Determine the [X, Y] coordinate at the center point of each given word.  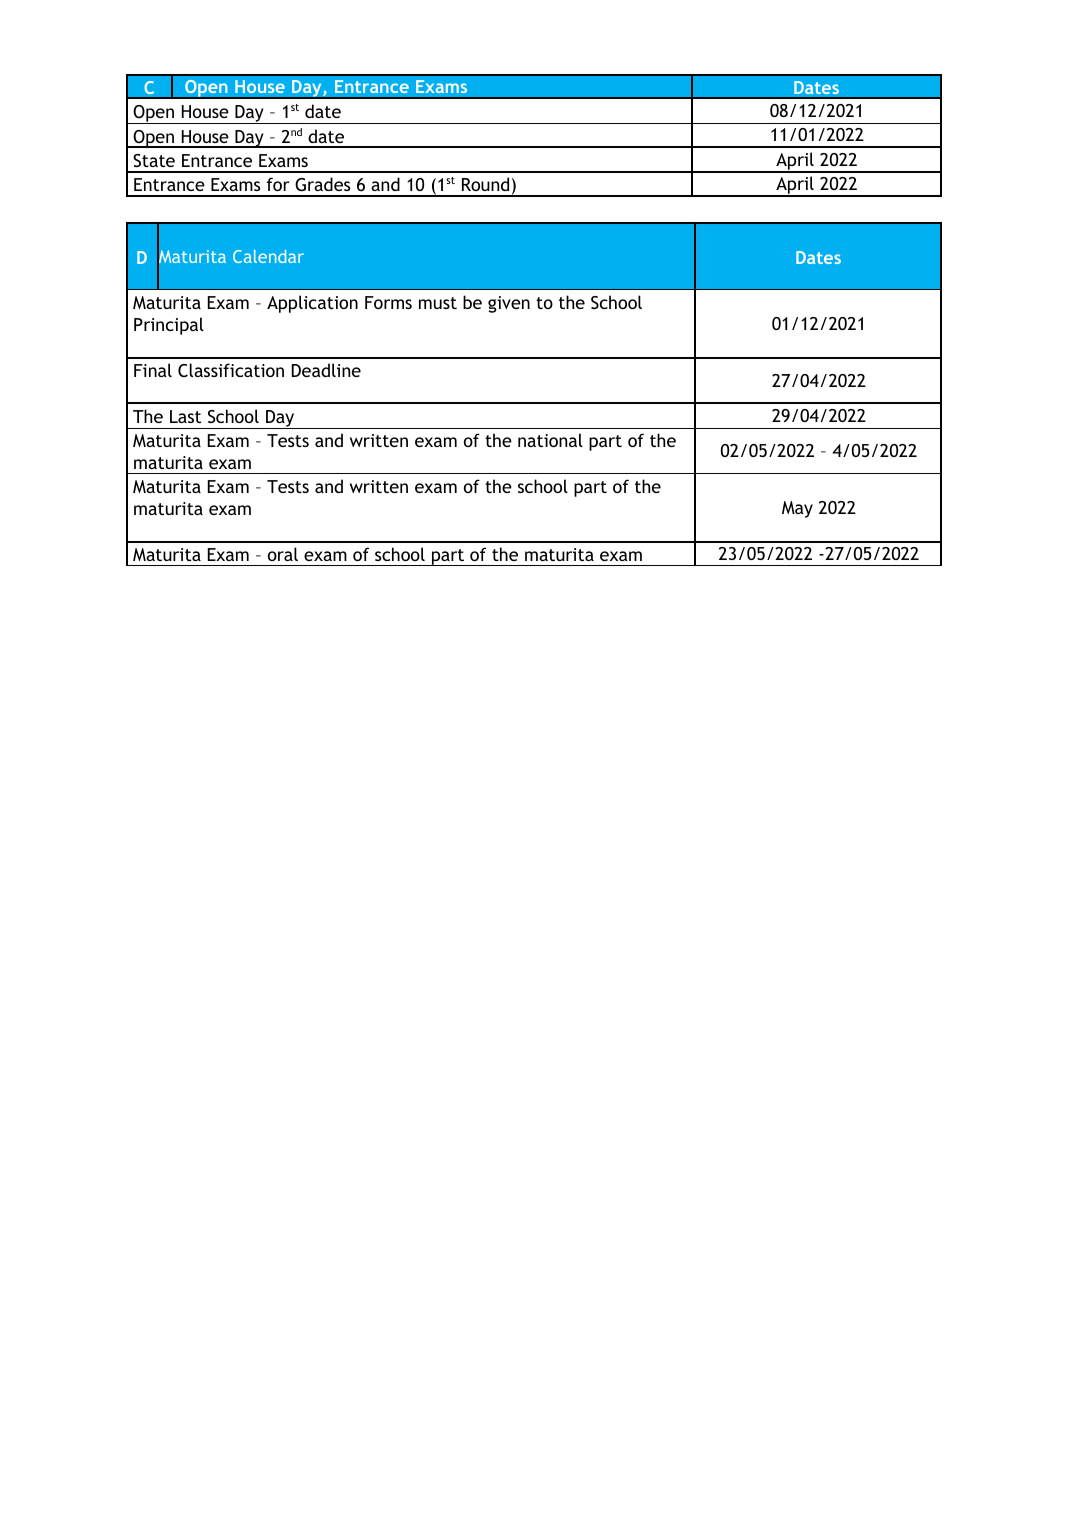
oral [283, 554]
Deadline [326, 370]
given [509, 304]
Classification [231, 370]
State [154, 160]
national [550, 440]
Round [485, 184]
